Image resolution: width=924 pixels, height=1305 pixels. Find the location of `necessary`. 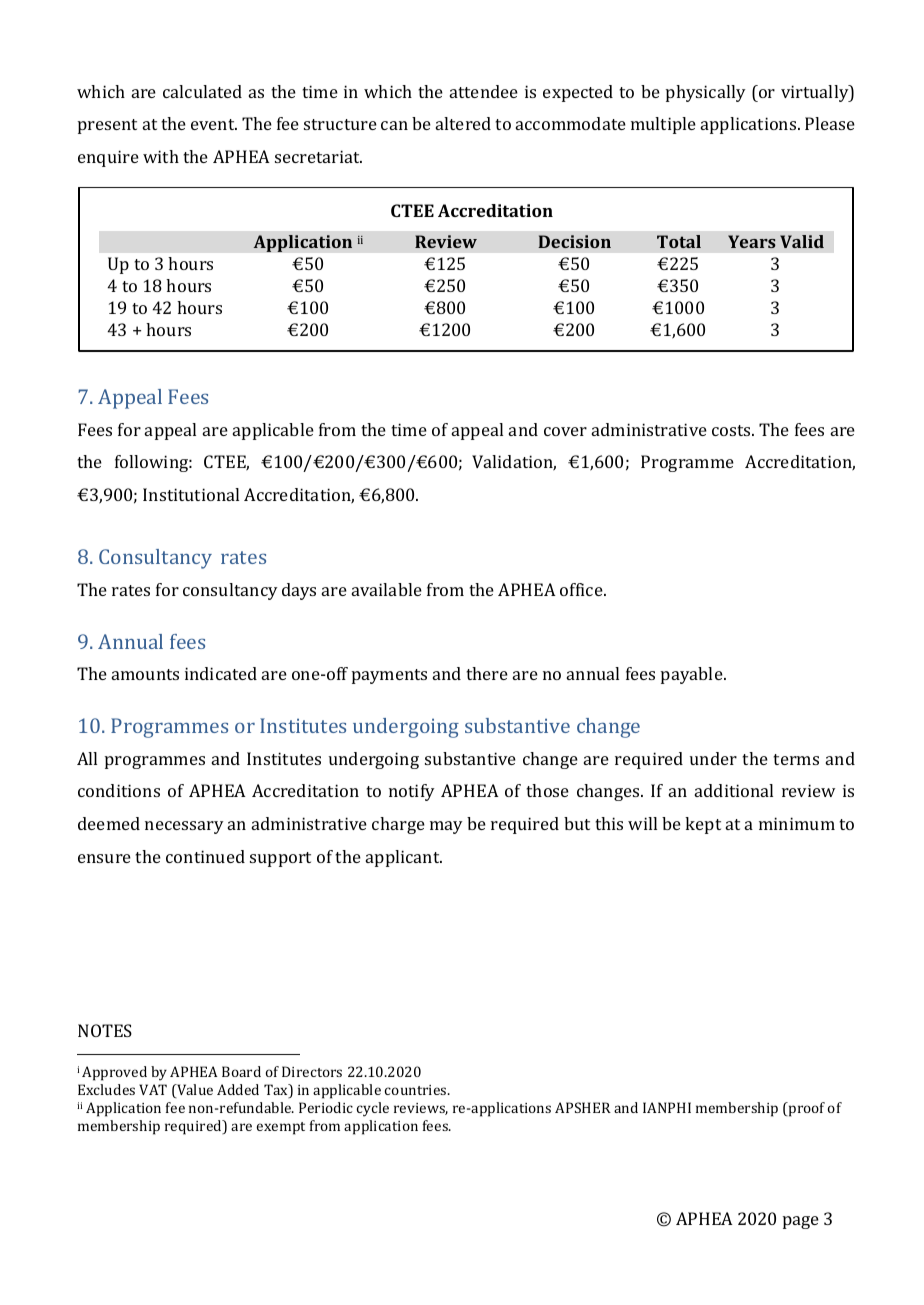

necessary is located at coordinates (184, 827).
